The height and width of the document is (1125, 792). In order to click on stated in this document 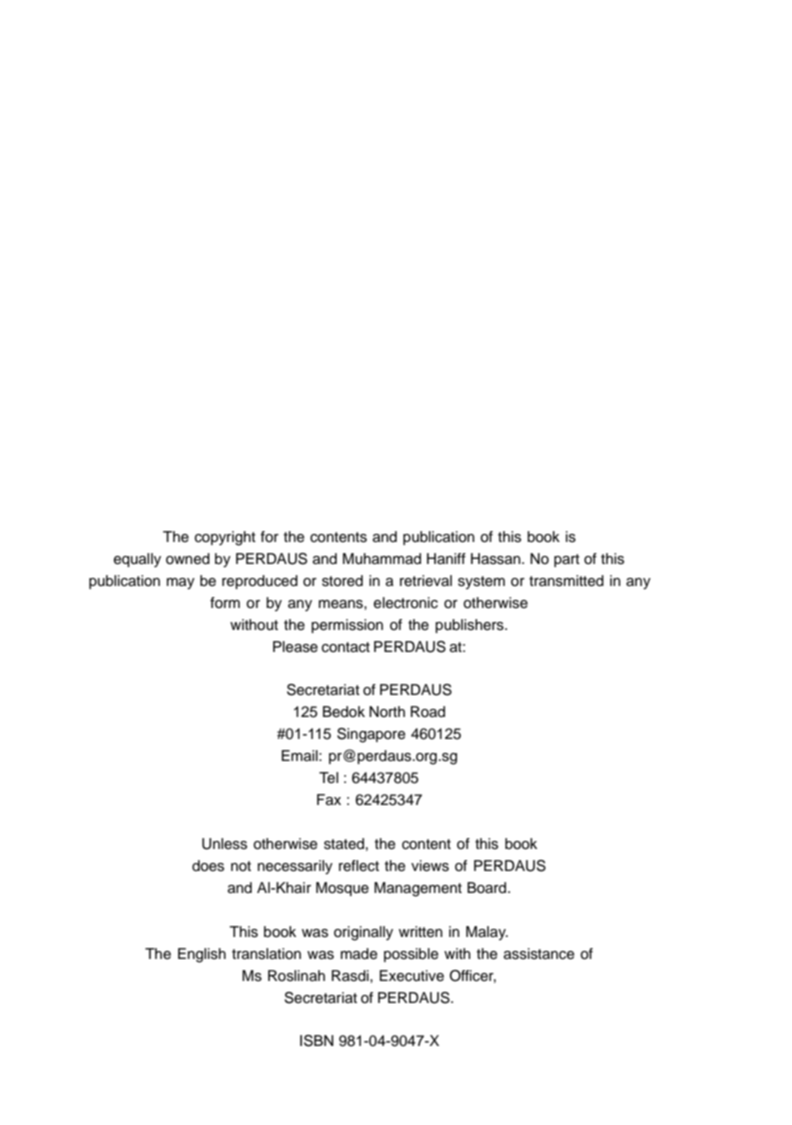, I will do `click(344, 844)`.
